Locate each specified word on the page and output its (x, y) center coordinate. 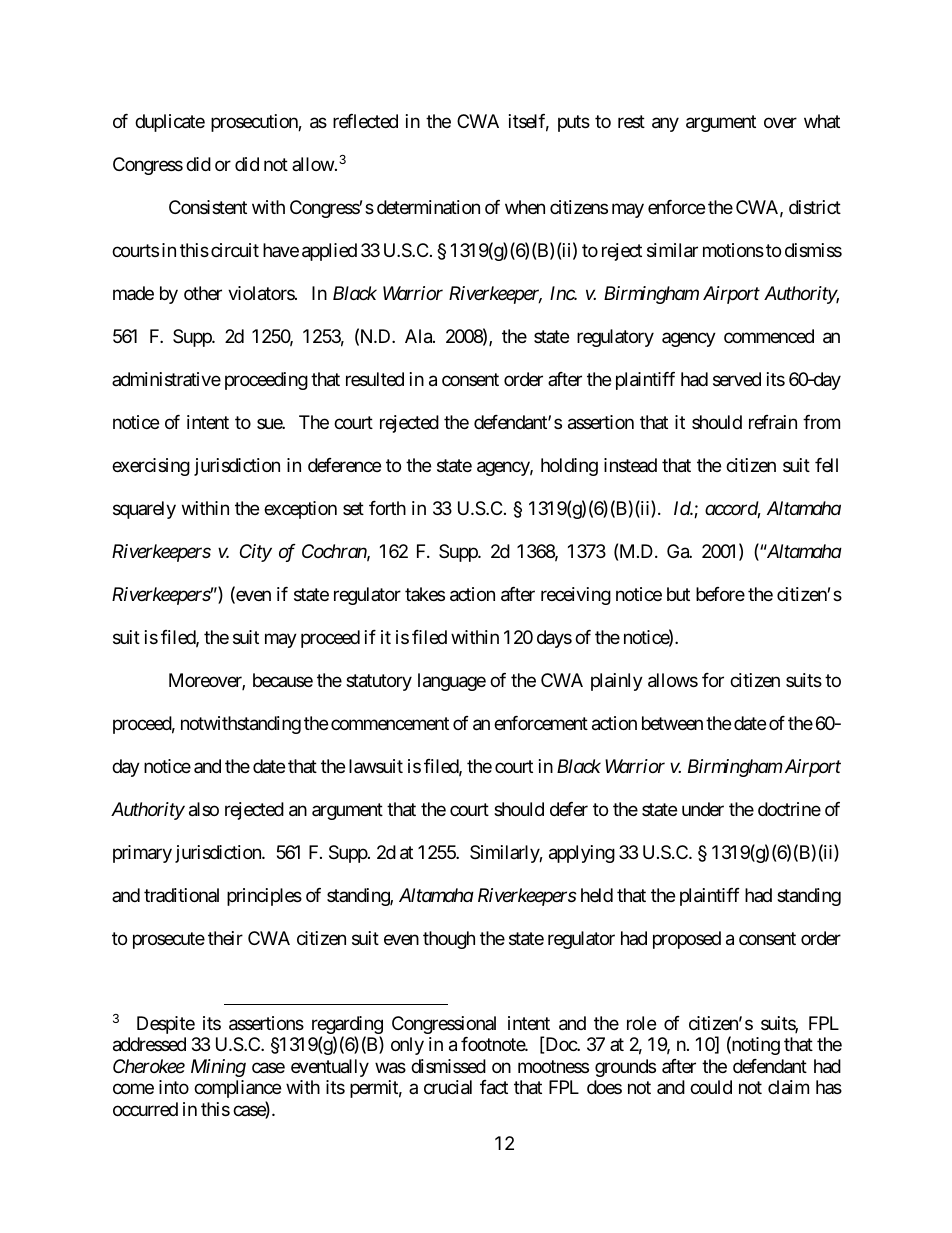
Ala (419, 336)
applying (582, 854)
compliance (237, 1089)
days (554, 639)
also (204, 809)
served (737, 379)
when (525, 207)
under (703, 809)
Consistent (208, 207)
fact (494, 1087)
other (203, 293)
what (822, 121)
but (678, 594)
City (256, 553)
